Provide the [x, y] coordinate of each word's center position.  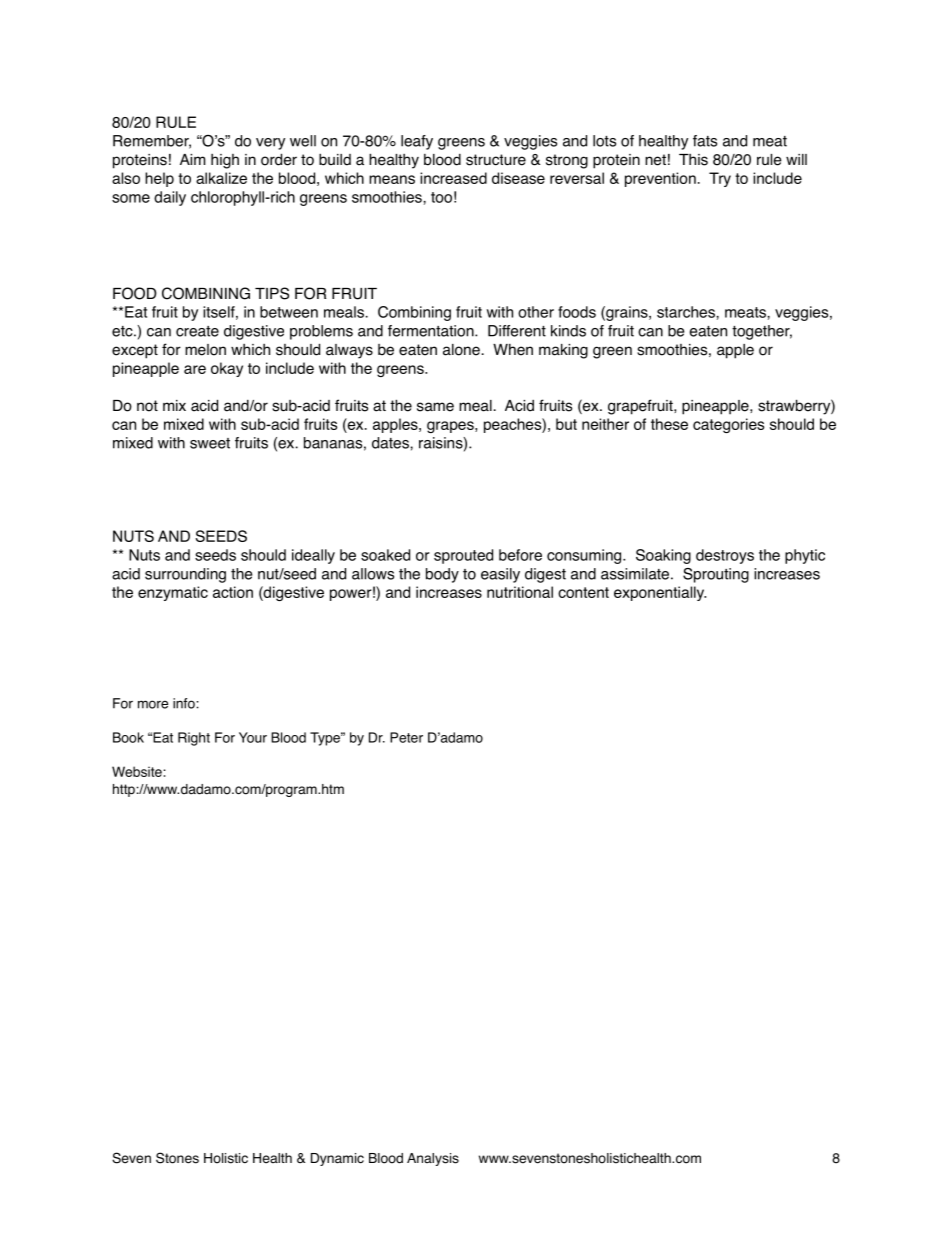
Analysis [433, 1159]
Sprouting [716, 575]
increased [453, 178]
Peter [406, 737]
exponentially [660, 593]
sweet [210, 443]
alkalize [221, 178]
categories [728, 425]
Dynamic [337, 1159]
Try [720, 179]
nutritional [520, 592]
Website [138, 771]
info [185, 703]
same [435, 407]
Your [253, 737]
